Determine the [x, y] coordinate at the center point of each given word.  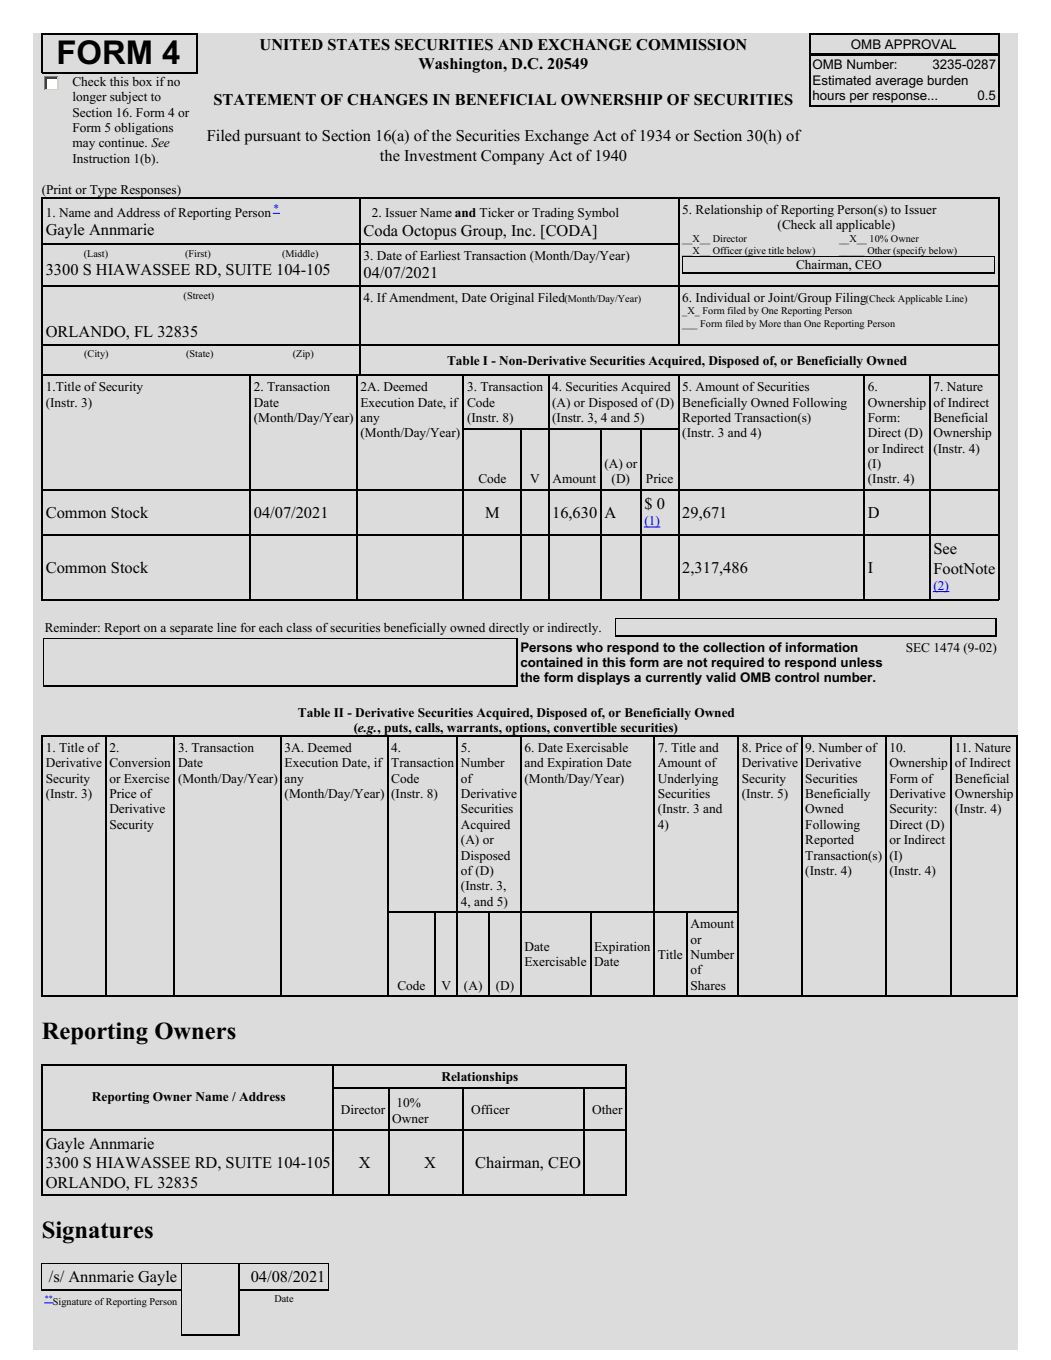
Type [103, 192]
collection [734, 647]
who [589, 647]
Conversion [140, 762]
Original [512, 299]
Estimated [842, 80]
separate [191, 629]
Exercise [146, 778]
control [797, 677]
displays [603, 678]
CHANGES [387, 100]
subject [128, 98]
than [792, 323]
